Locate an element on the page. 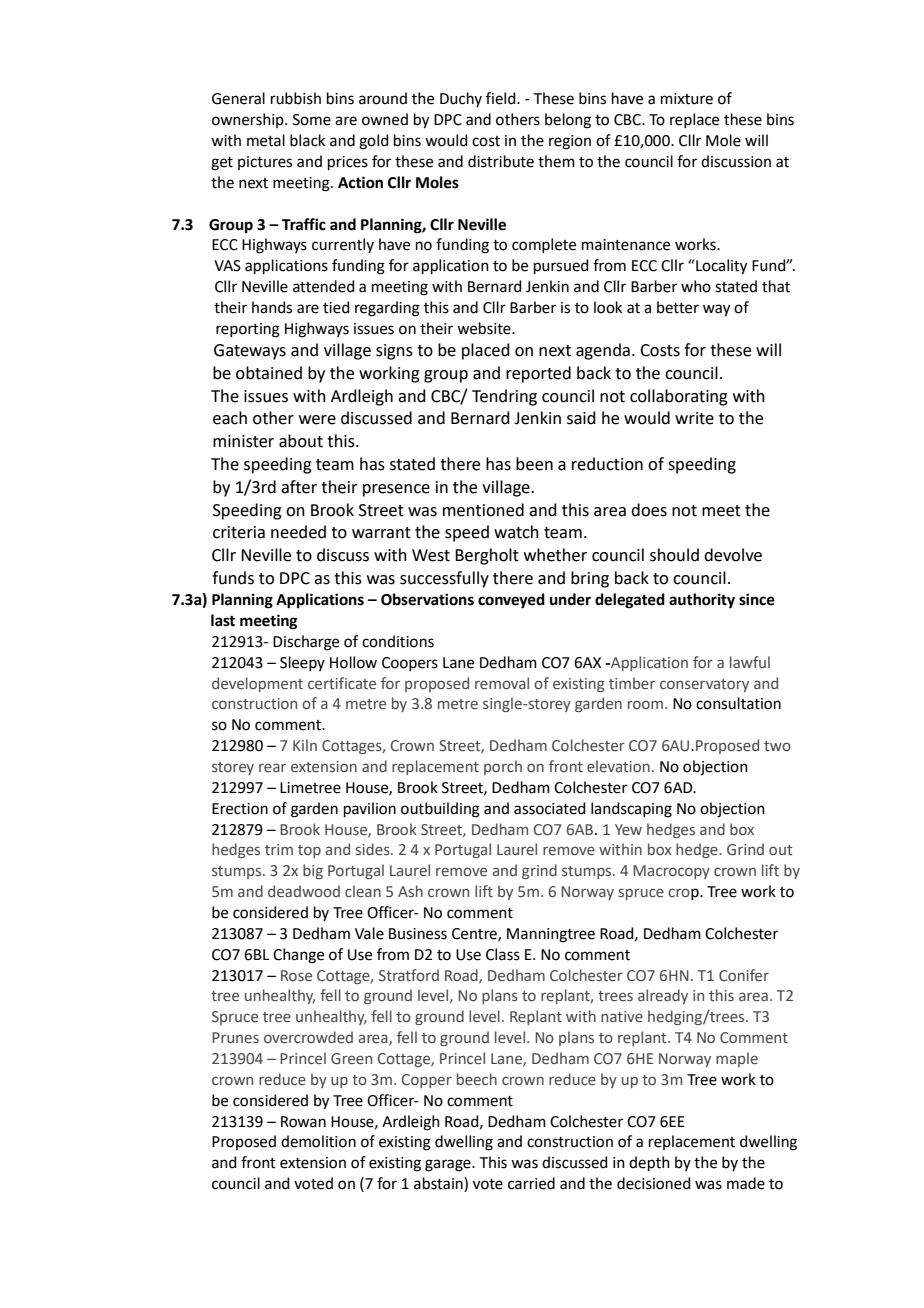 The height and width of the page is (1308, 924). obtained is located at coordinates (269, 373).
